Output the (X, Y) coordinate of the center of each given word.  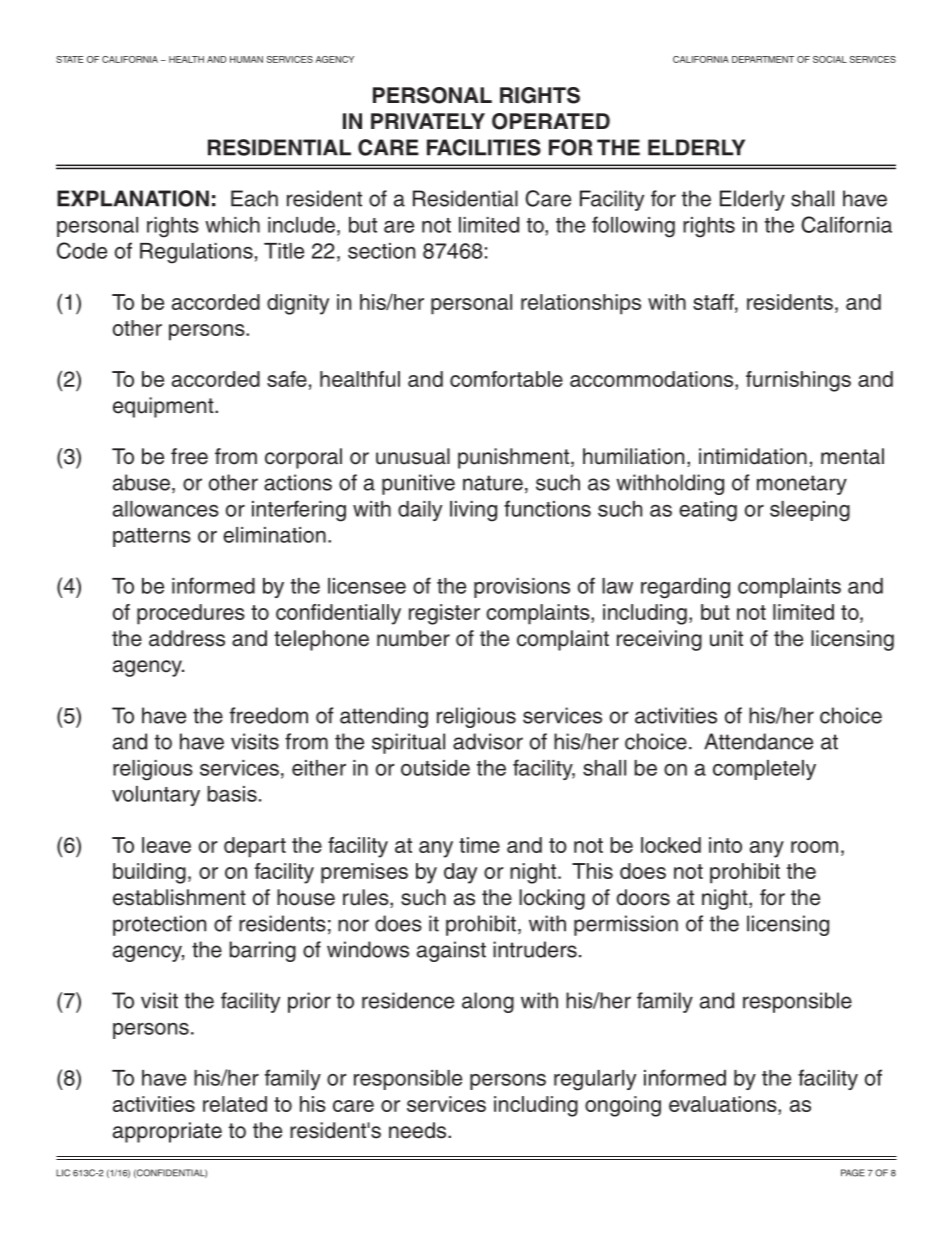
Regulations (196, 253)
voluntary (156, 796)
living (473, 511)
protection (159, 925)
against (451, 951)
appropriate (167, 1132)
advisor (488, 741)
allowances (166, 509)
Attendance (758, 741)
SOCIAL (830, 59)
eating (708, 511)
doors (643, 897)
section (381, 251)
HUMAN (246, 59)
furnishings (798, 381)
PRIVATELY (428, 121)
